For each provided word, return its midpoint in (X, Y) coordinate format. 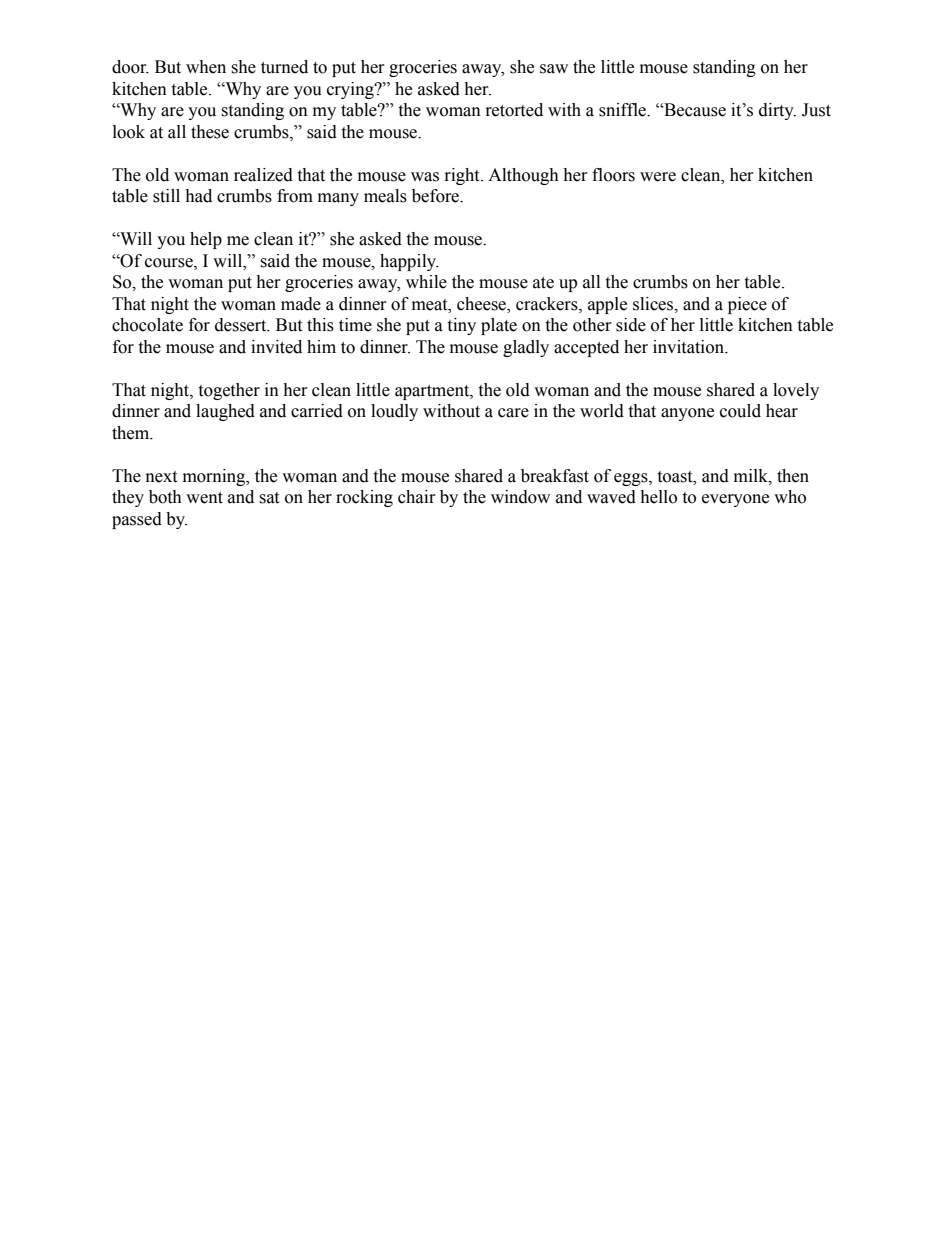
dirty (777, 111)
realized (263, 175)
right (463, 176)
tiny (461, 326)
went (204, 498)
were (658, 177)
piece (747, 305)
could (740, 411)
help (206, 240)
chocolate (147, 325)
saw (554, 69)
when (206, 67)
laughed (225, 412)
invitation (689, 347)
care (513, 413)
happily (409, 262)
